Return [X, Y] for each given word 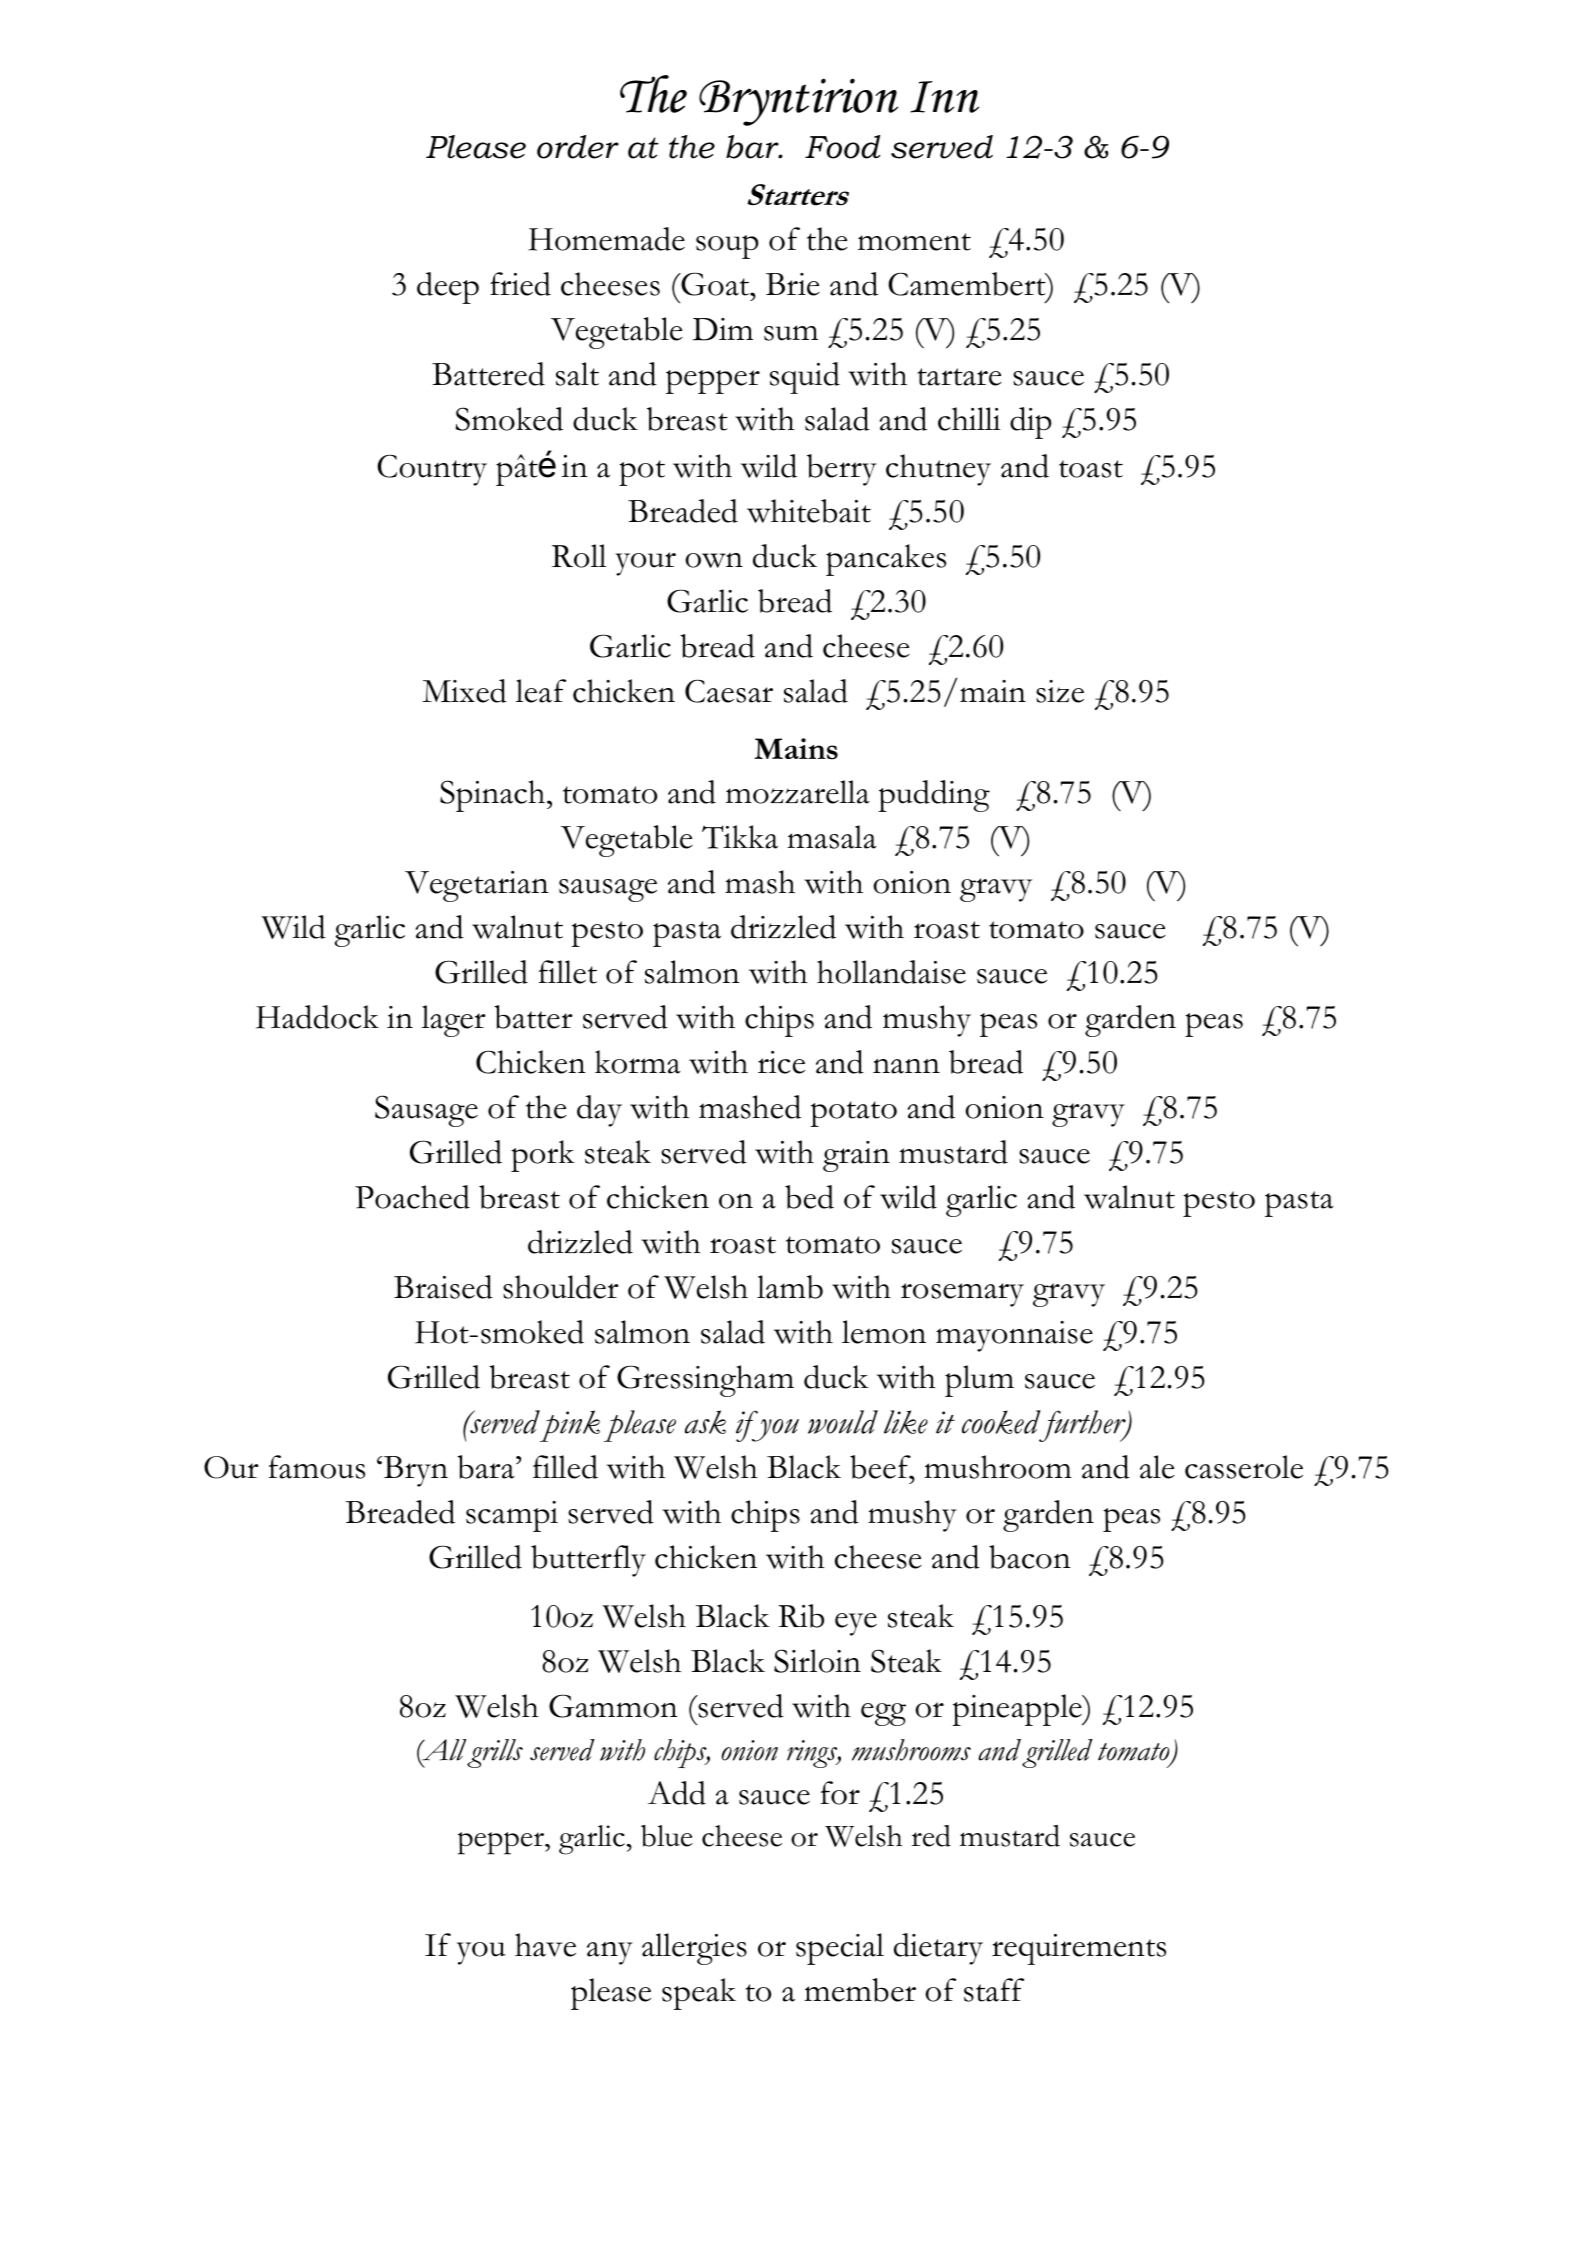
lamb [790, 1287]
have [545, 1945]
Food [843, 147]
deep [448, 288]
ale [1157, 1467]
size [1060, 691]
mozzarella [797, 792]
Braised [443, 1287]
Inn [945, 97]
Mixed [464, 691]
